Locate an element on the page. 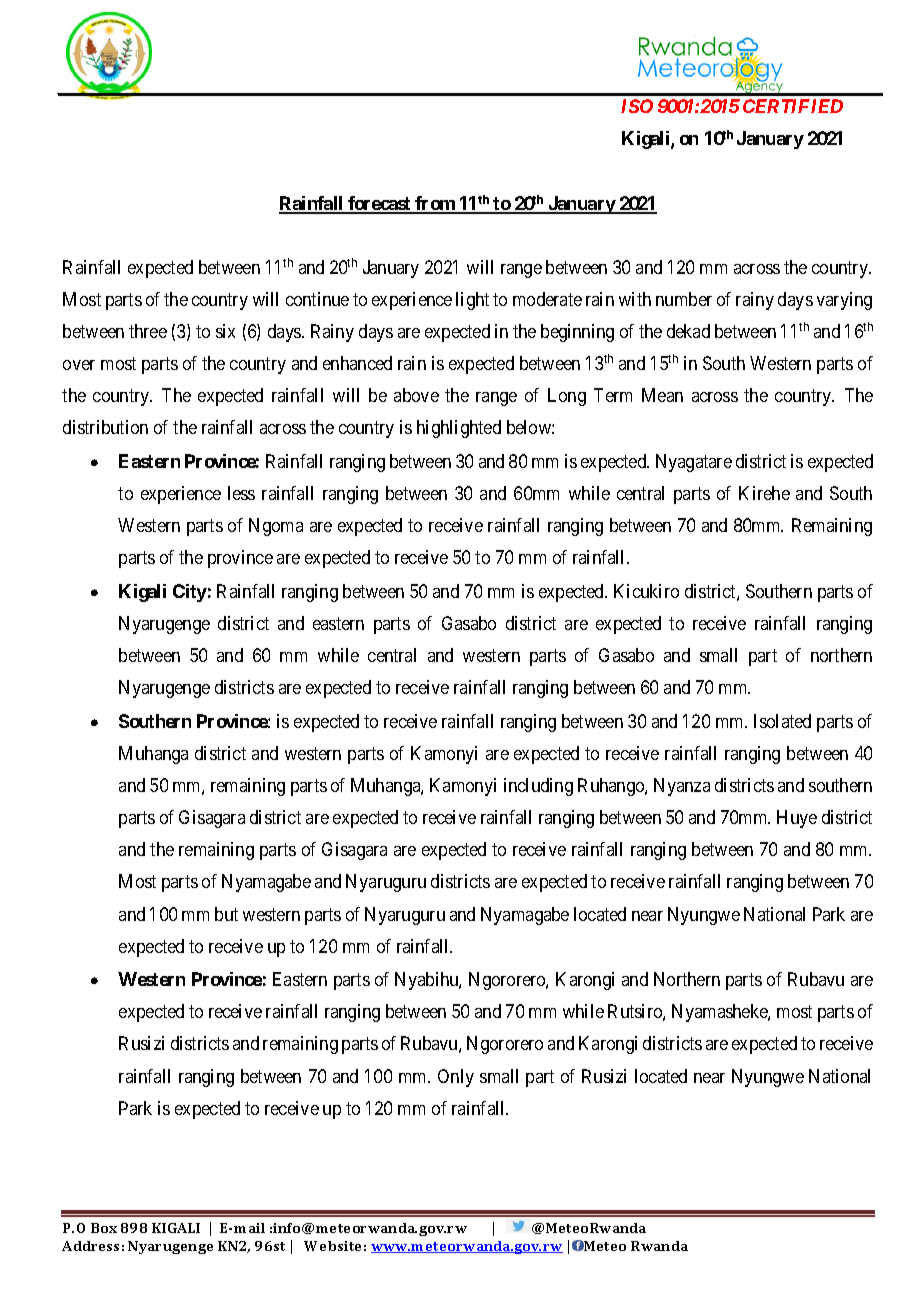 The width and height of the document is (924, 1307). CERTIFIED is located at coordinates (793, 106).
